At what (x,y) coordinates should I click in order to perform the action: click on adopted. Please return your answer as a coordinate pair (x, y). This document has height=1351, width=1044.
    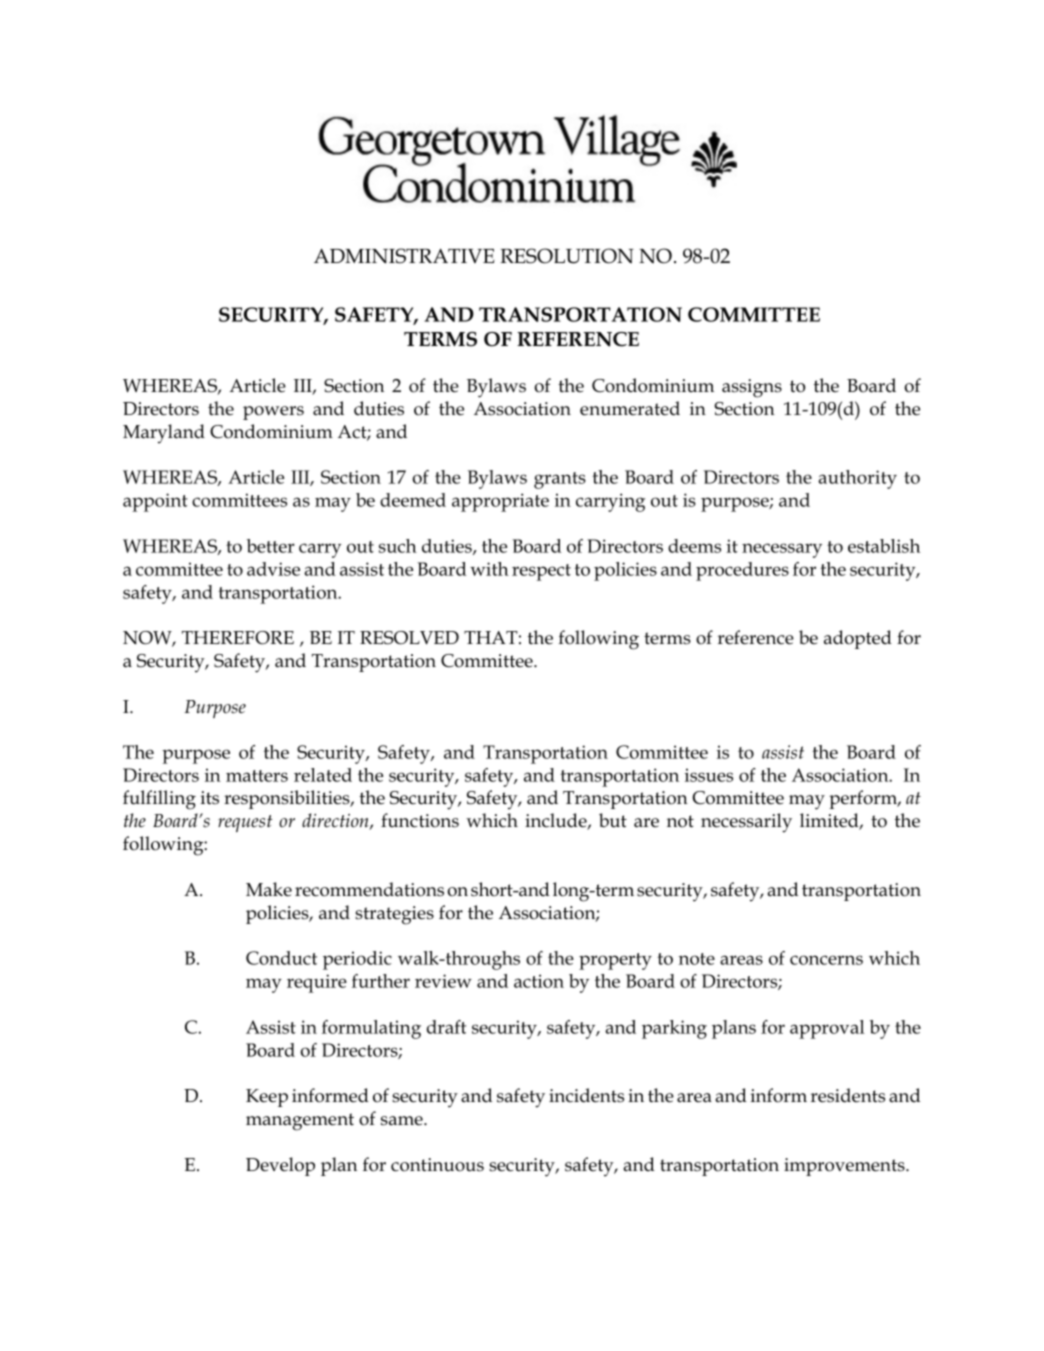
    Looking at the image, I should click on (858, 639).
